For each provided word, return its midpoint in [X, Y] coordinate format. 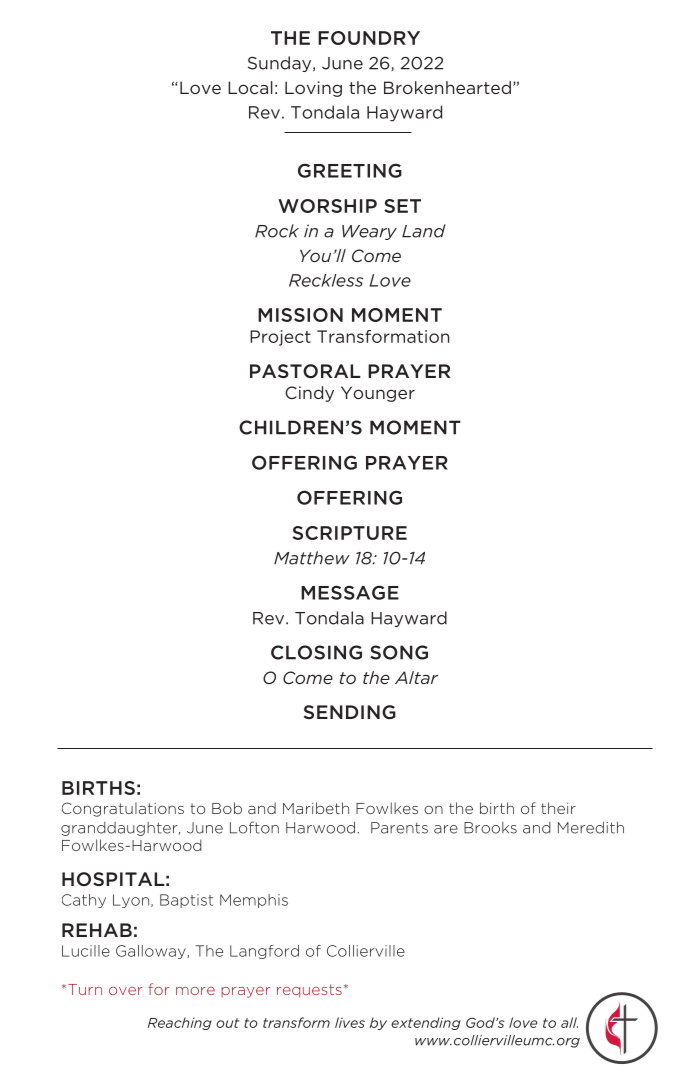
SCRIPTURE [350, 533]
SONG [399, 652]
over [126, 991]
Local [250, 87]
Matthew [312, 558]
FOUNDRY [369, 38]
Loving [313, 89]
